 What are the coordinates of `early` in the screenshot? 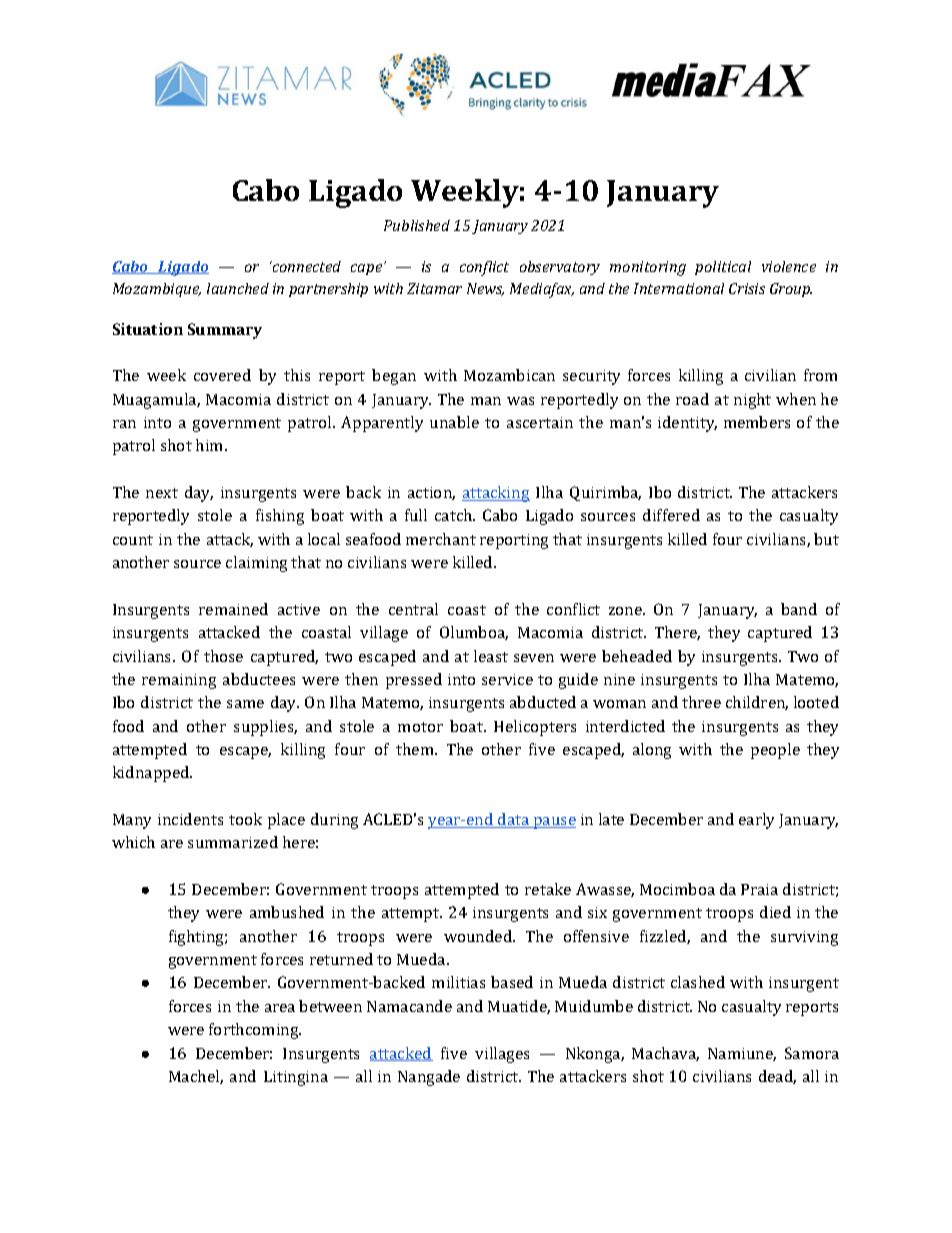 It's located at (756, 821).
